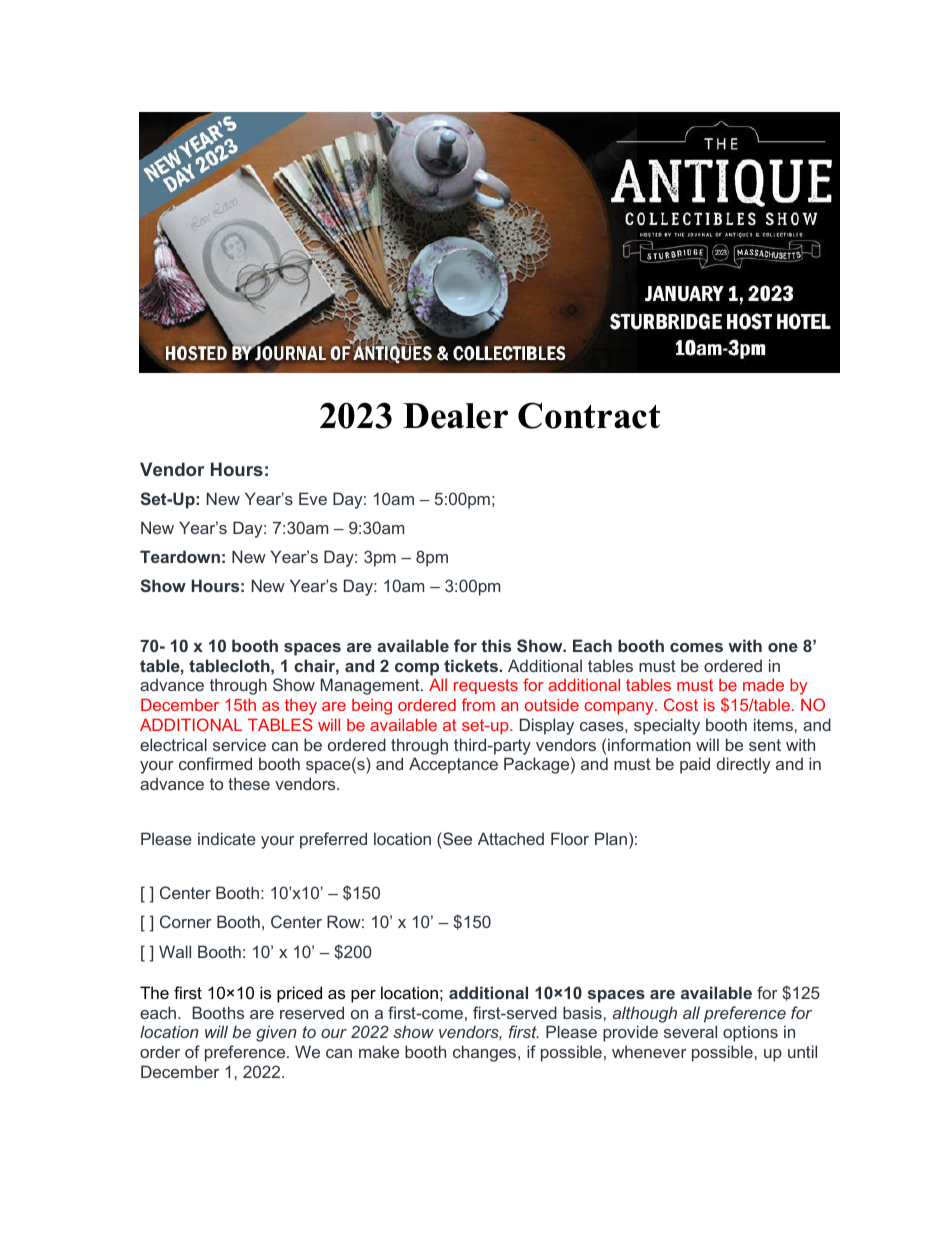  I want to click on Dealer, so click(455, 416).
